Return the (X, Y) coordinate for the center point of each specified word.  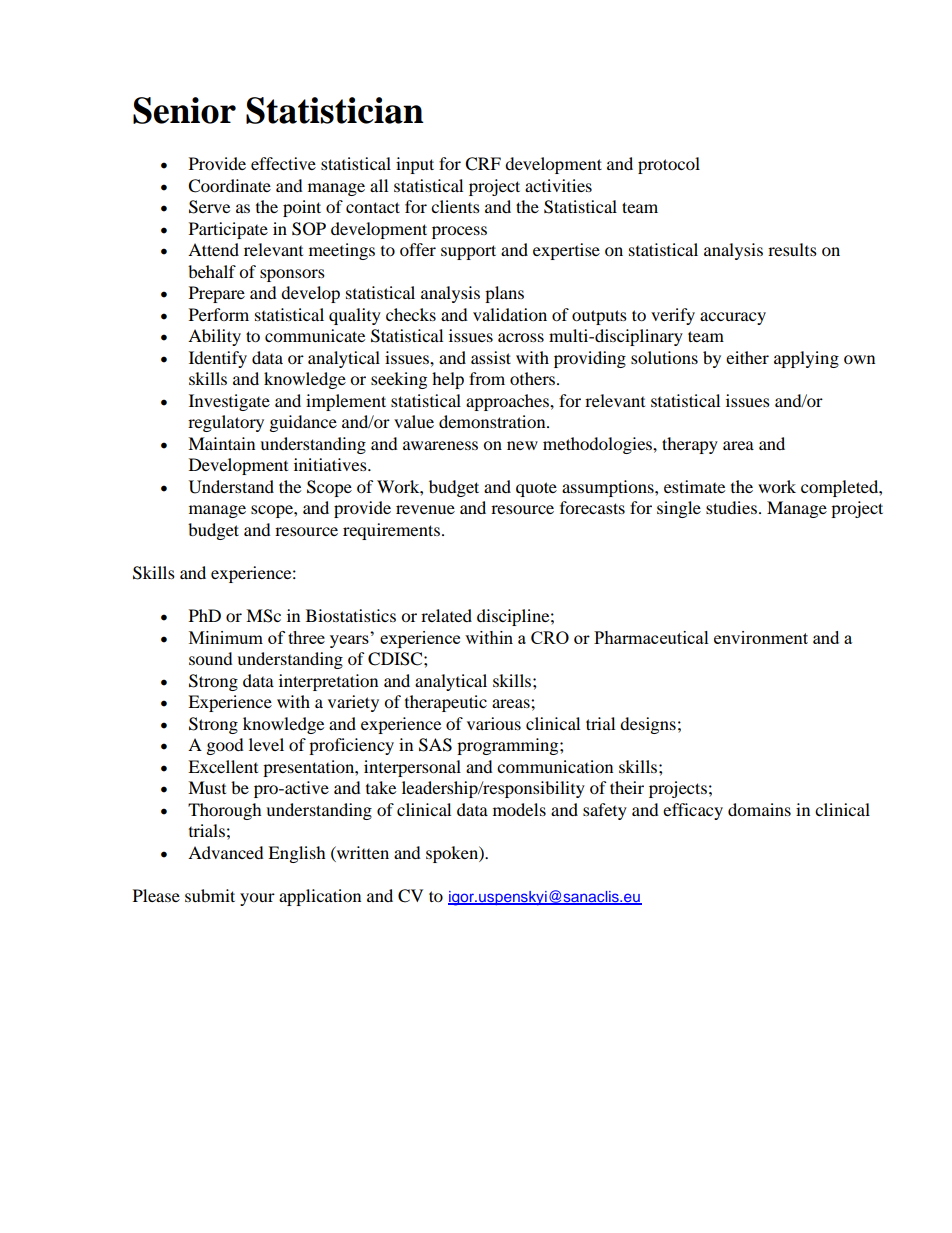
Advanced (226, 852)
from (487, 378)
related (446, 615)
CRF (483, 164)
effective (283, 163)
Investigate (229, 402)
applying (806, 359)
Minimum (226, 637)
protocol (669, 165)
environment (761, 637)
